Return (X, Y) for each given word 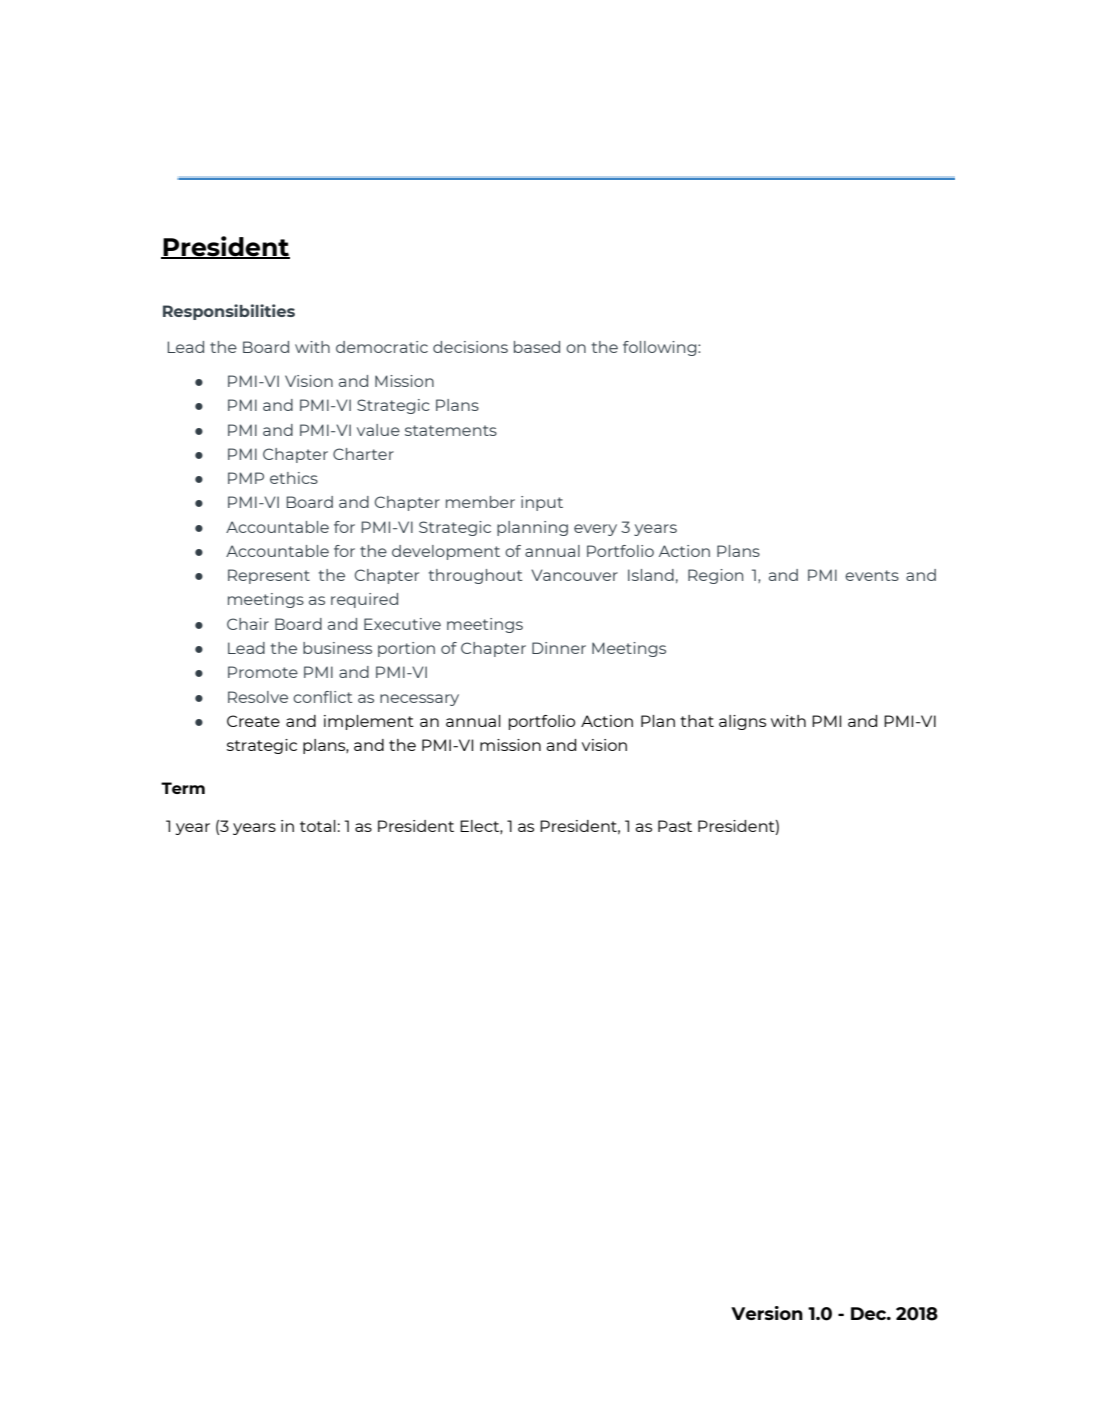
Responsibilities (229, 312)
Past (675, 826)
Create (253, 721)
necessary (419, 700)
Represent (269, 576)
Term (183, 788)
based (537, 347)
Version (767, 1313)
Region (715, 576)
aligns (742, 722)
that (697, 721)
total (318, 826)
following (661, 348)
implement (369, 722)
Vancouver (574, 575)
